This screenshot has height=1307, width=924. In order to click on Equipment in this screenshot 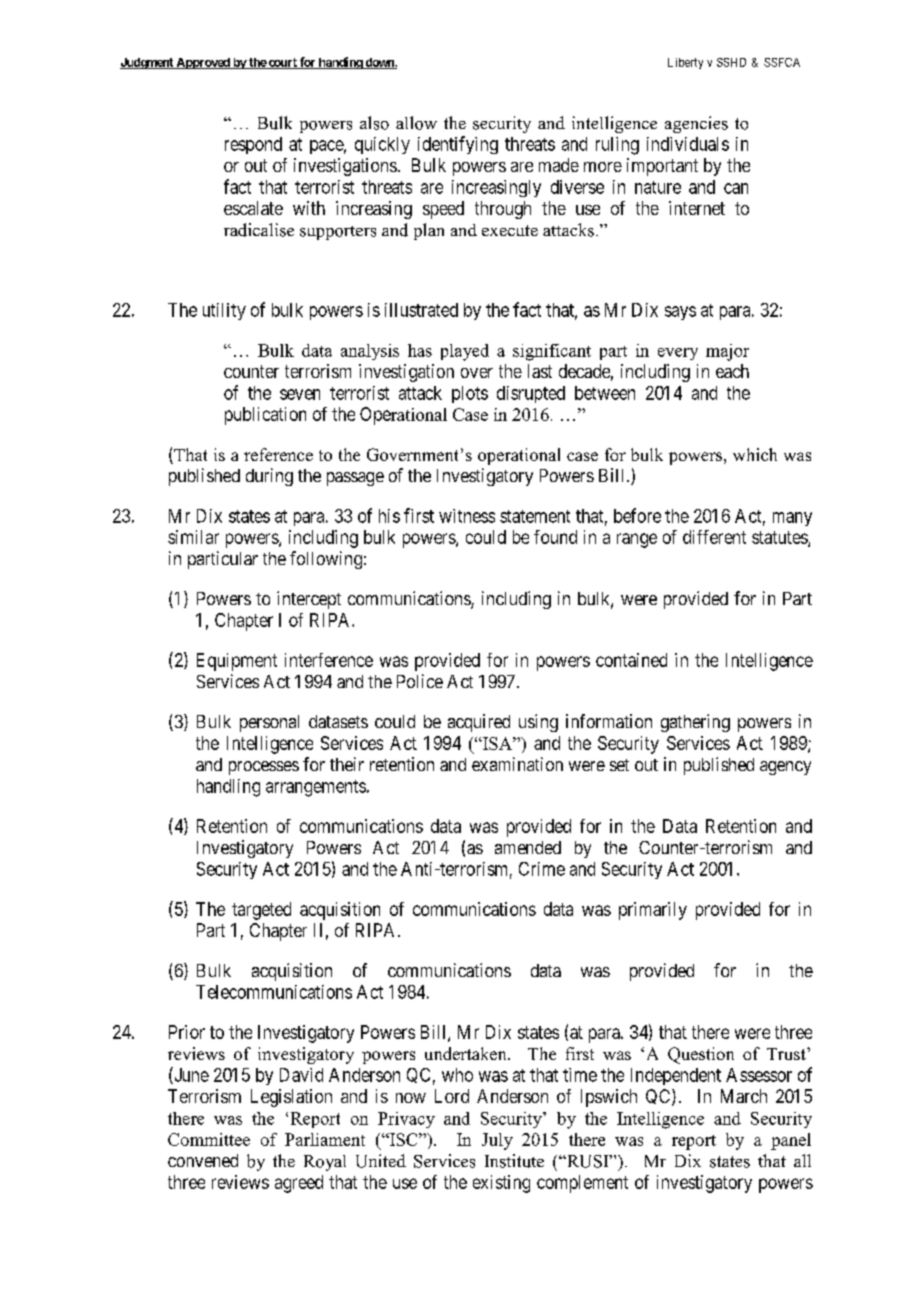, I will do `click(237, 662)`.
